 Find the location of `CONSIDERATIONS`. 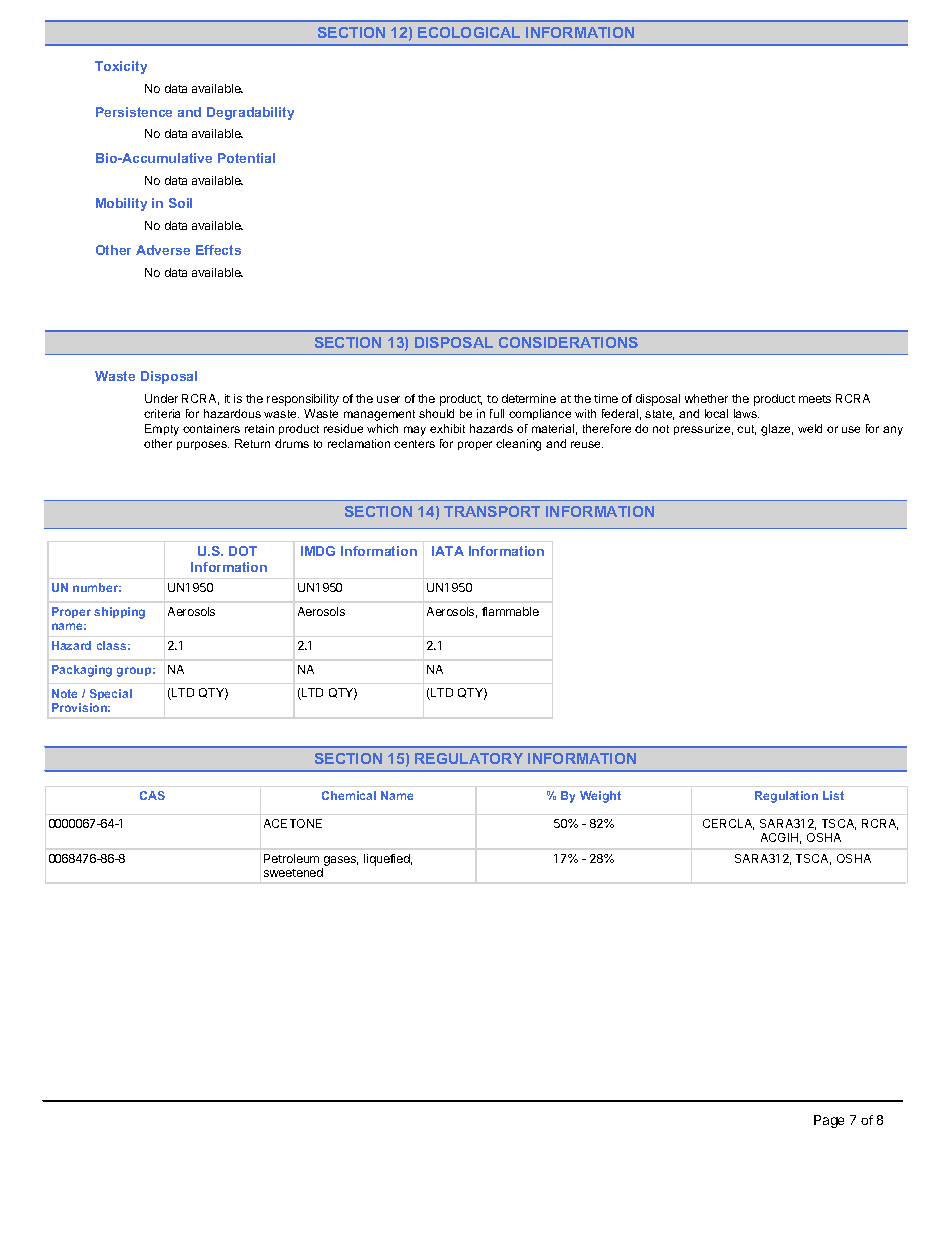

CONSIDERATIONS is located at coordinates (568, 342).
